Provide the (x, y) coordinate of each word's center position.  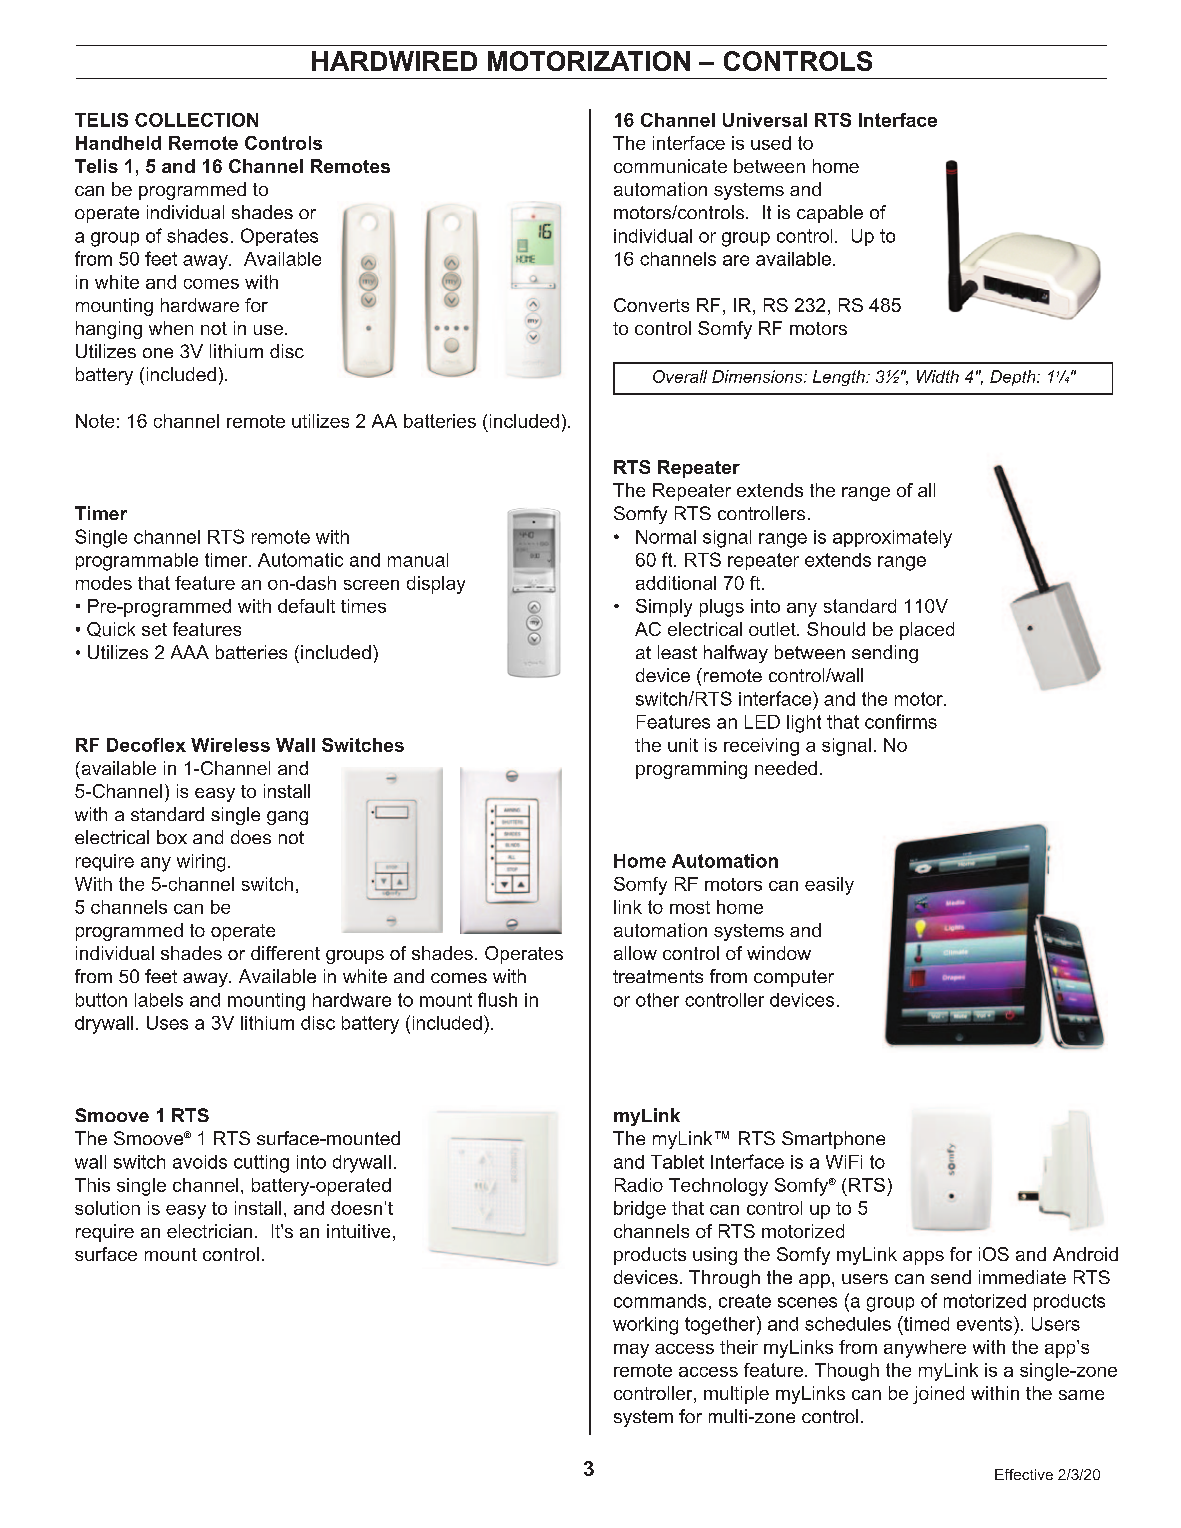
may (631, 1351)
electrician (209, 1231)
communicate (670, 166)
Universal (765, 120)
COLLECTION (196, 120)
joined (938, 1395)
